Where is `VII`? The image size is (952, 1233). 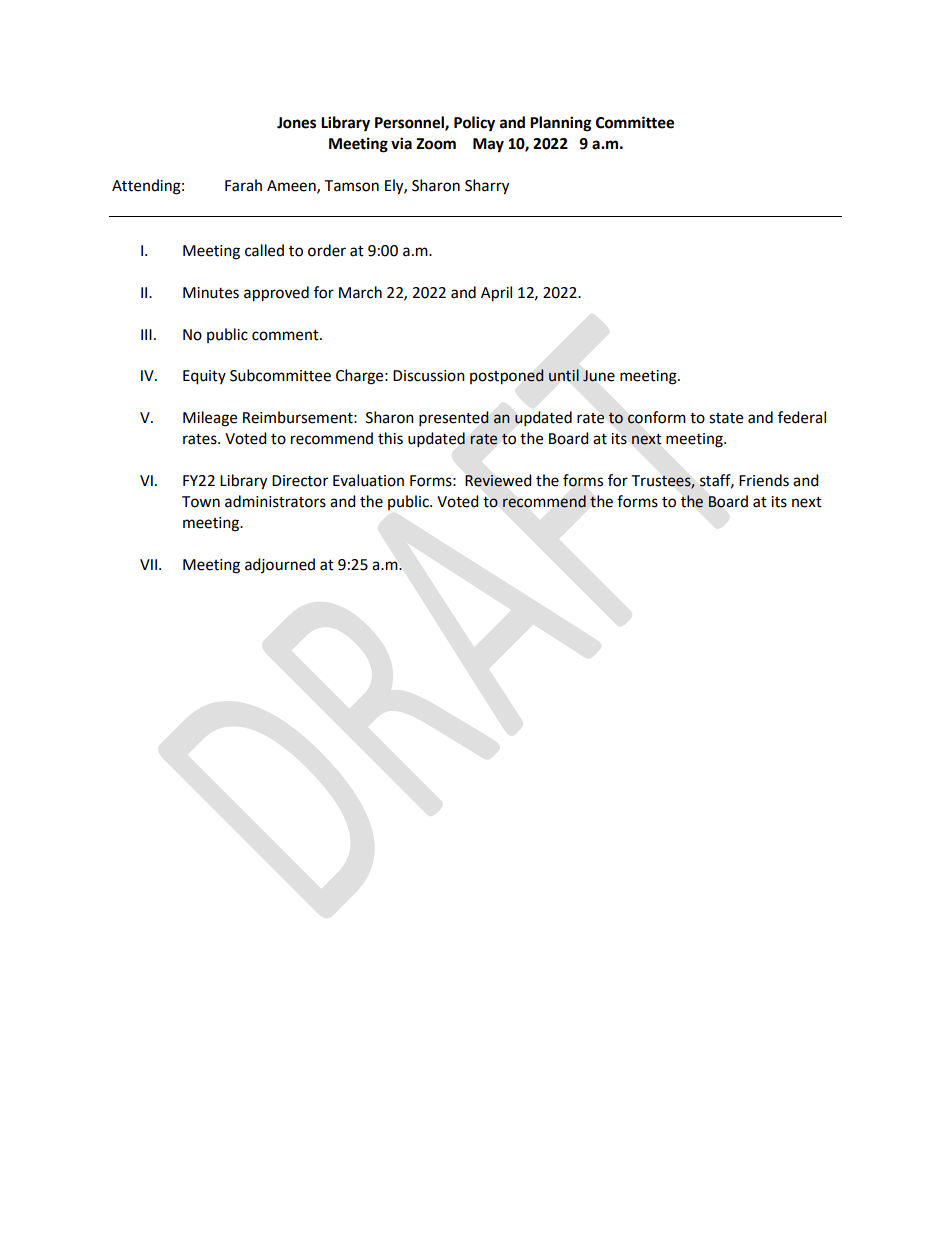
VII is located at coordinates (148, 564).
